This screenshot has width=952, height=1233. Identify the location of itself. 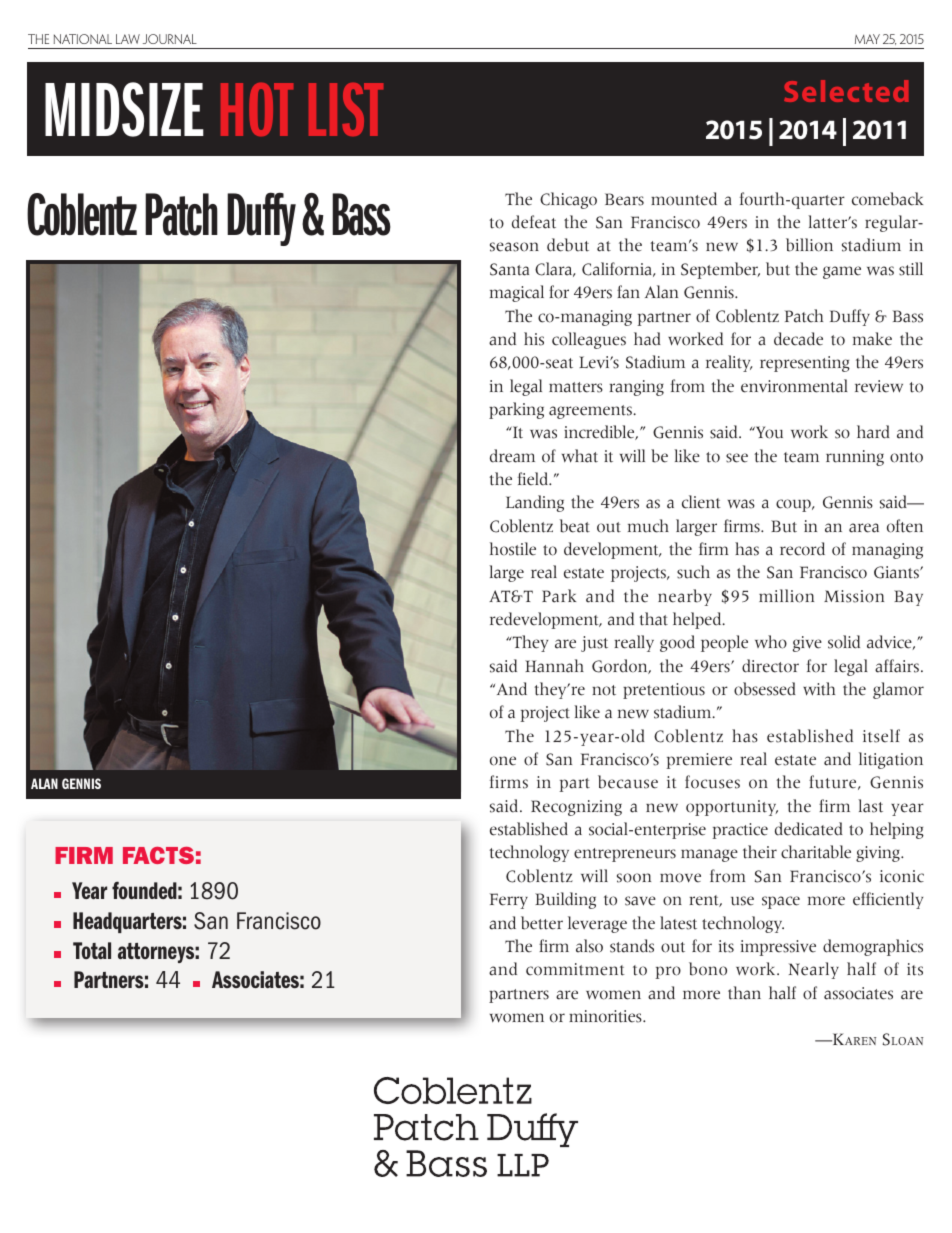
(881, 736).
